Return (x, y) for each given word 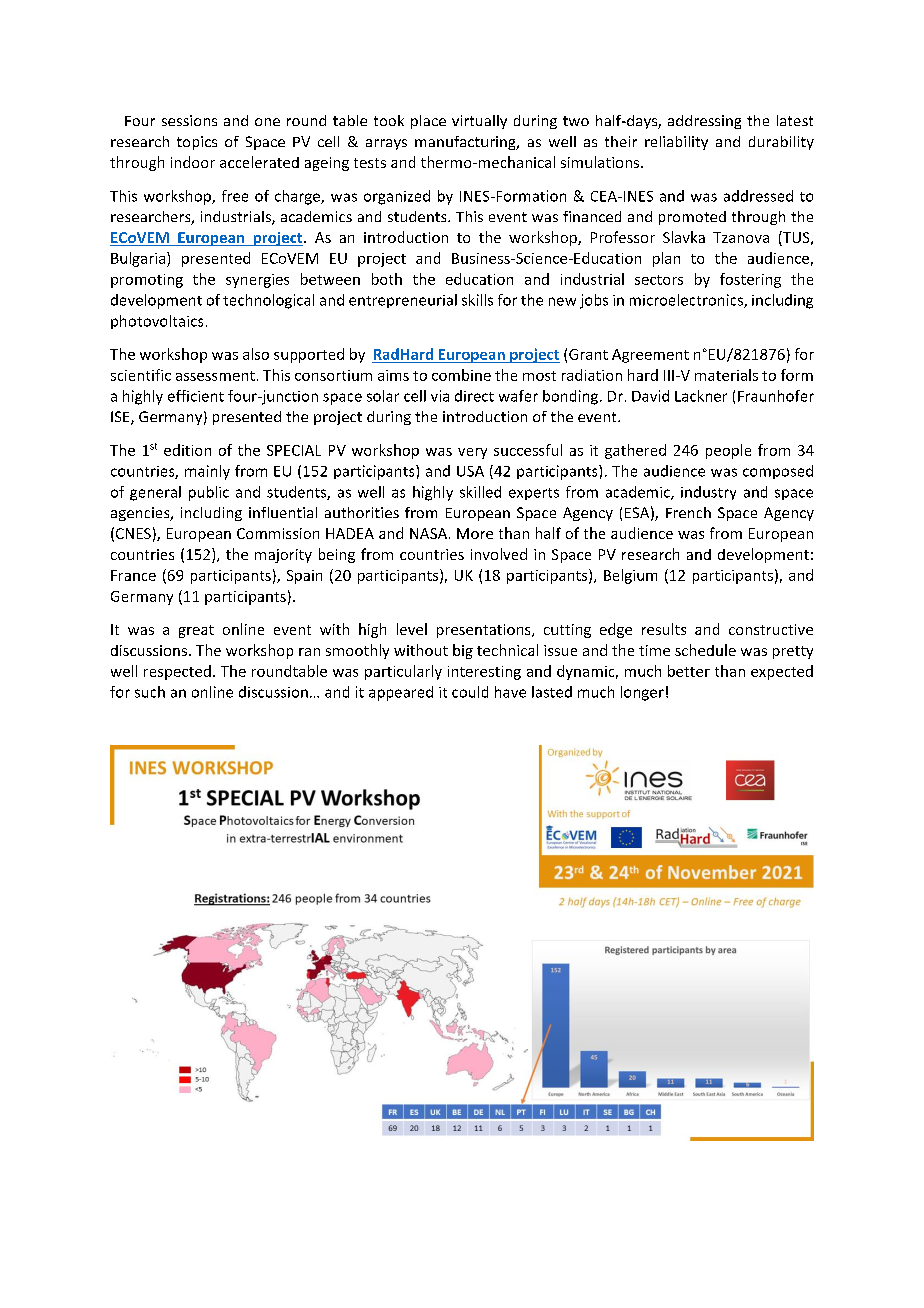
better (689, 671)
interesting (484, 673)
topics (197, 143)
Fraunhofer (776, 396)
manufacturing (466, 143)
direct (474, 396)
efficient (196, 396)
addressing (704, 122)
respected (177, 672)
